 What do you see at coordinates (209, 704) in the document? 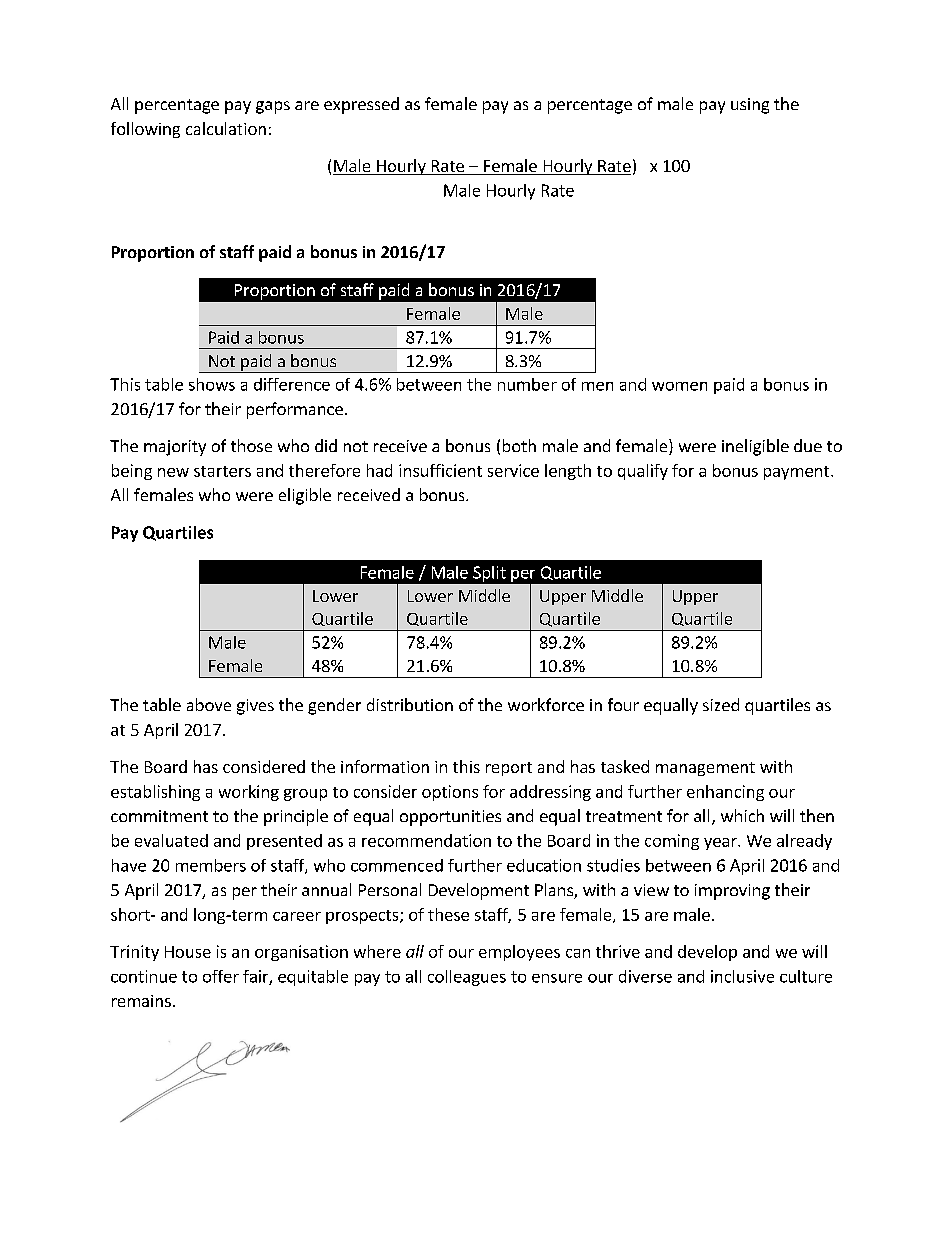
I see `above` at bounding box center [209, 704].
